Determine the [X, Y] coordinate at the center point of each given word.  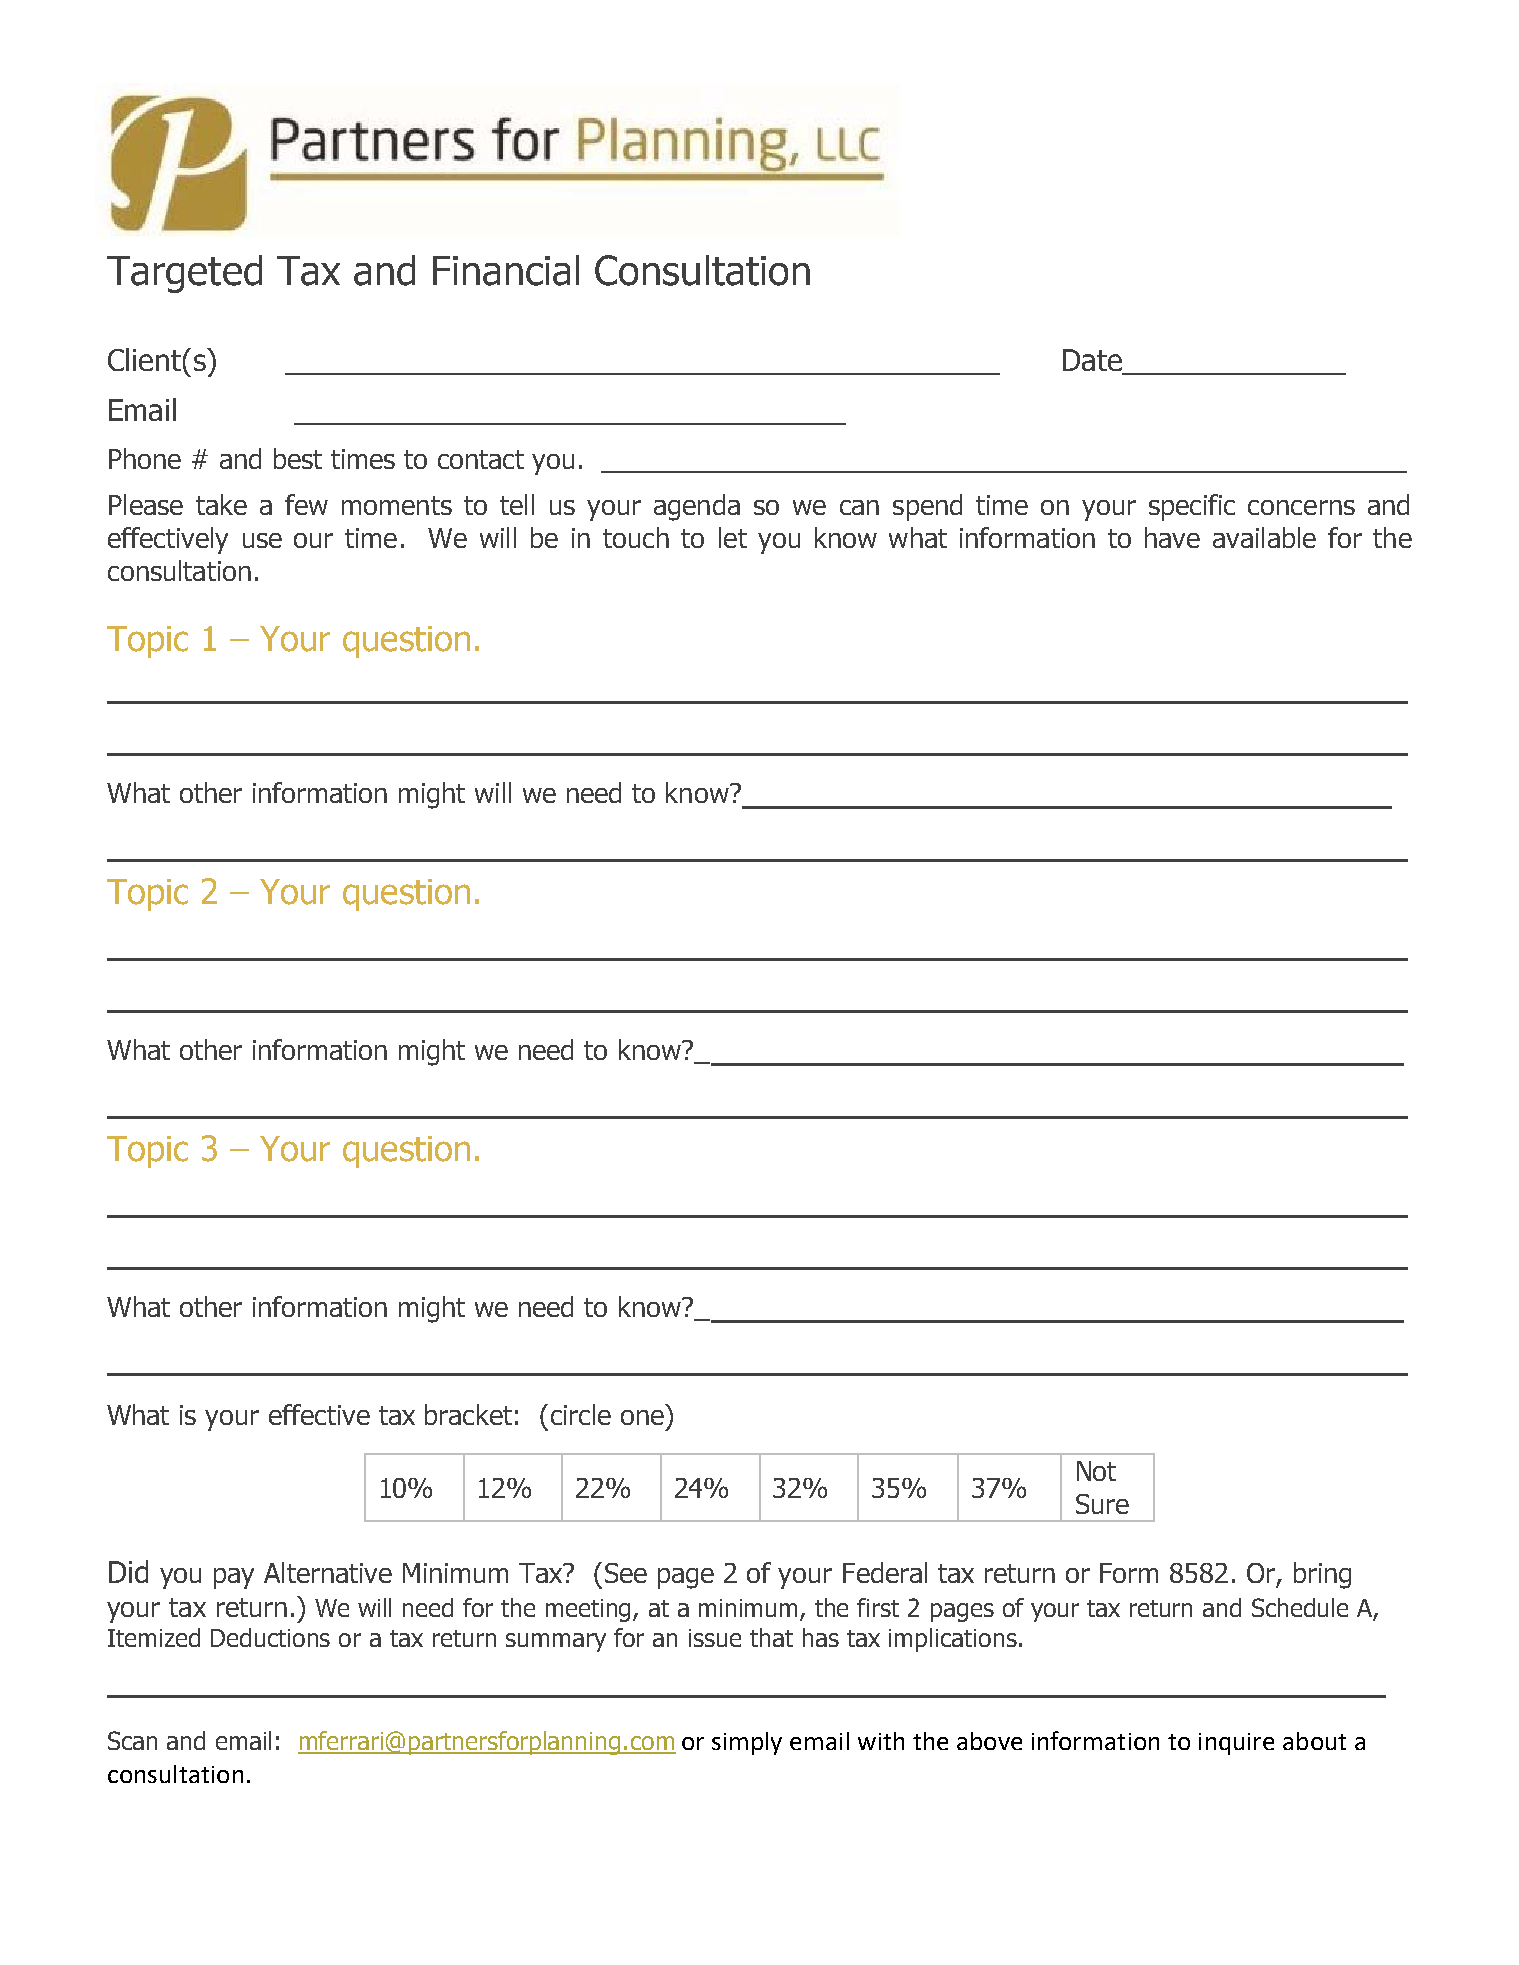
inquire [1236, 1744]
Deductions [270, 1637]
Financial [506, 270]
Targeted [184, 274]
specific [1192, 507]
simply [747, 1743]
